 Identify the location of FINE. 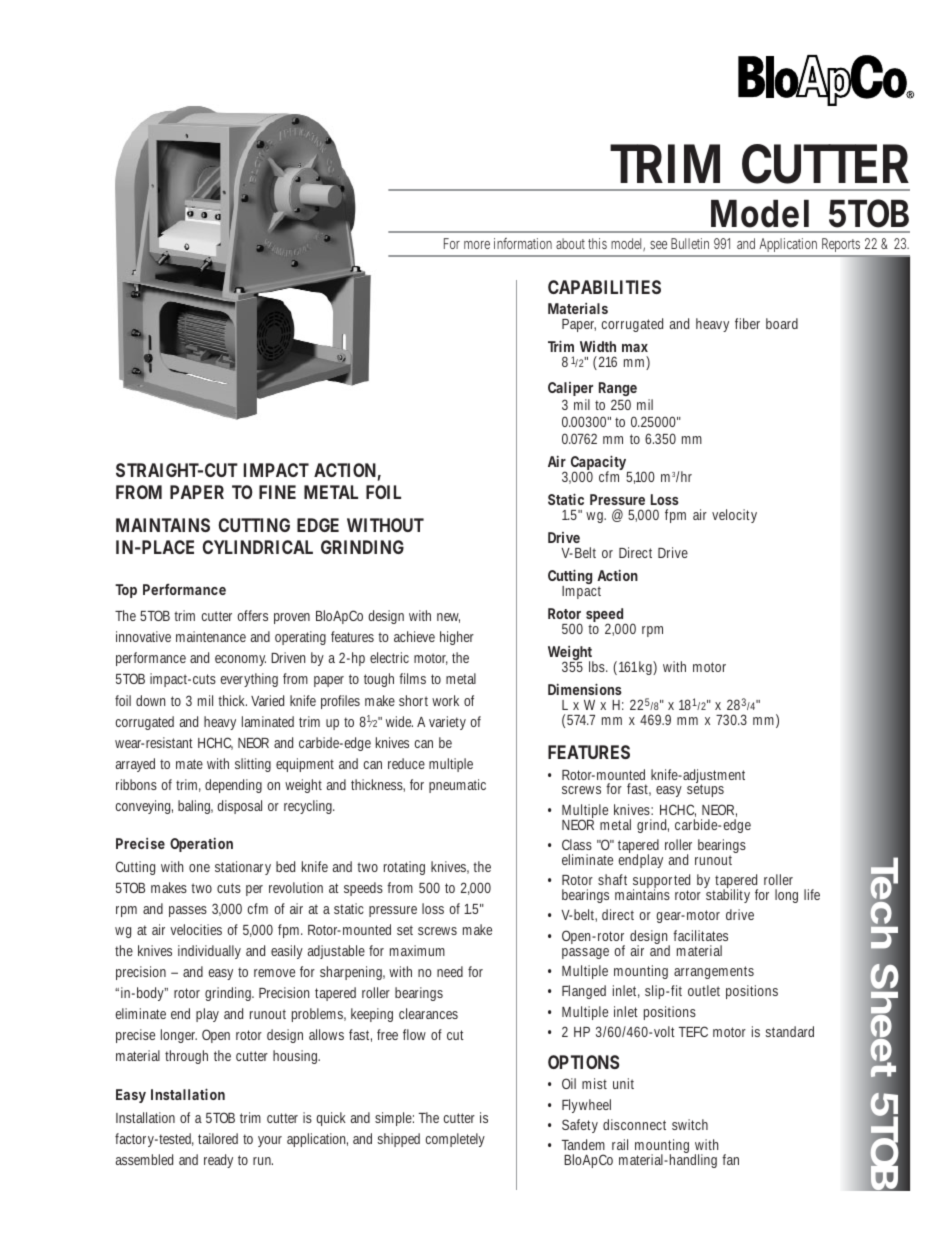
(277, 492).
